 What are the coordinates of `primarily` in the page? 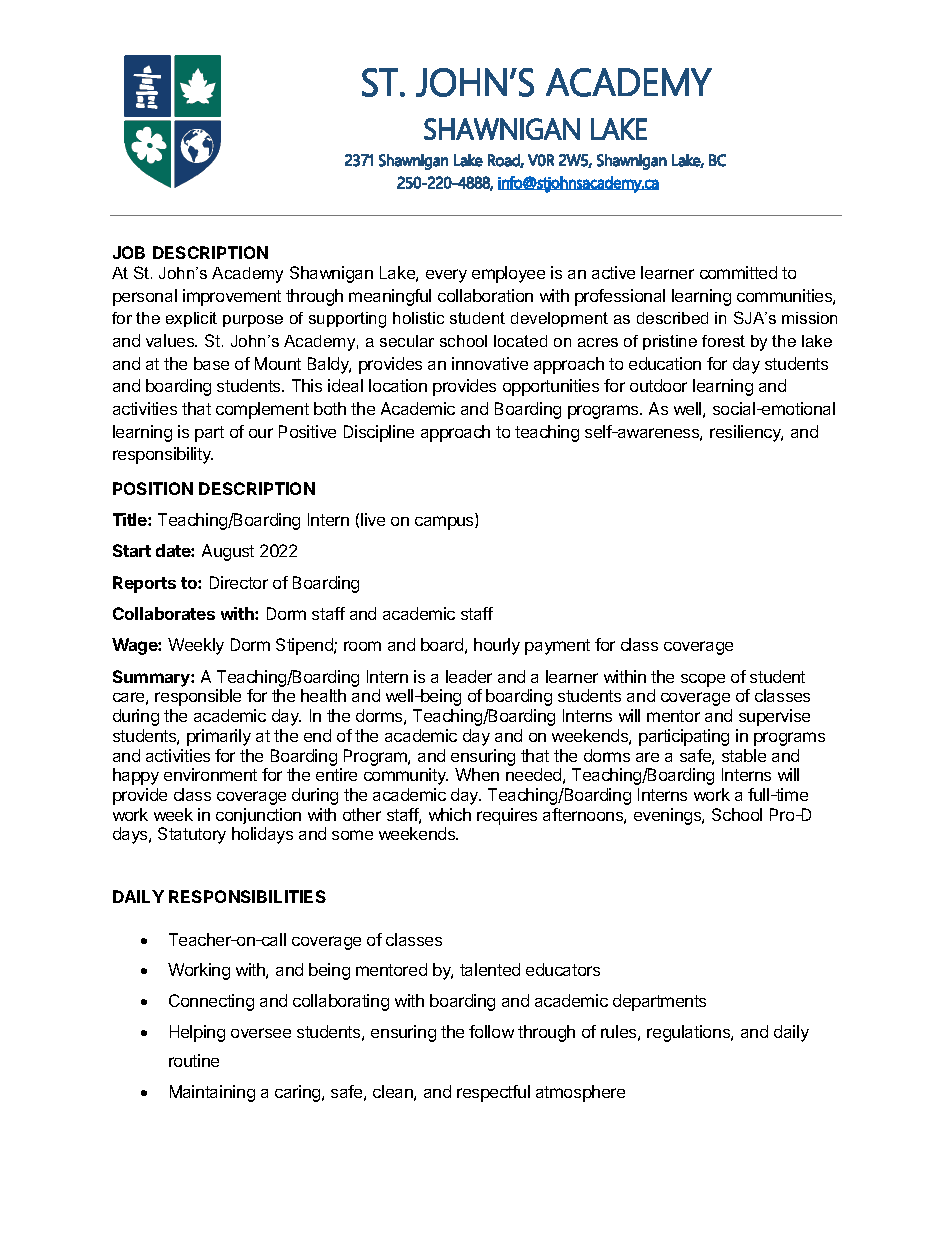 It's located at (219, 737).
